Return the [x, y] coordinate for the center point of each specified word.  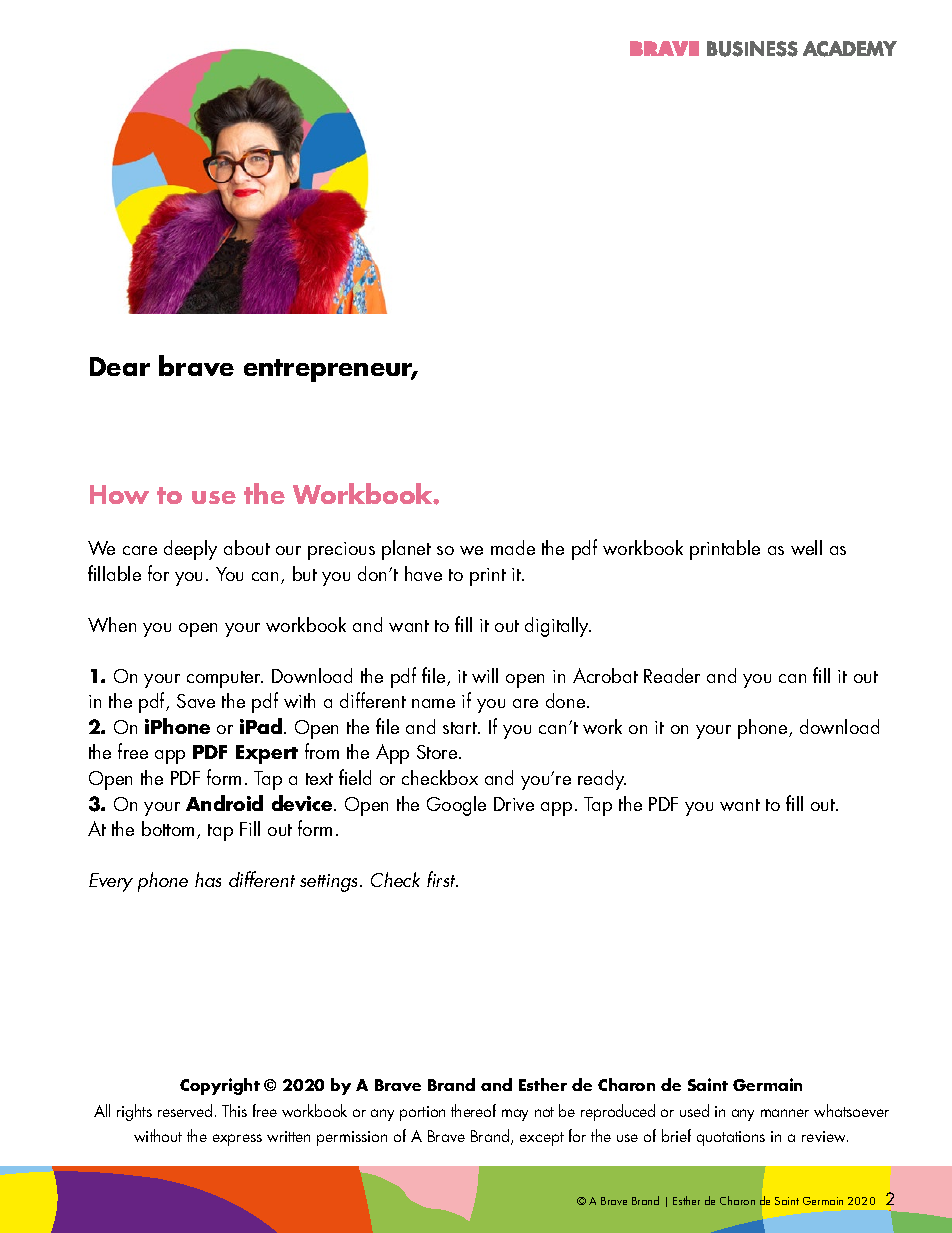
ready [602, 780]
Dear [120, 366]
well [806, 547]
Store [438, 752]
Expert [267, 754]
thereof [473, 1110]
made [513, 547]
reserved [185, 1110]
